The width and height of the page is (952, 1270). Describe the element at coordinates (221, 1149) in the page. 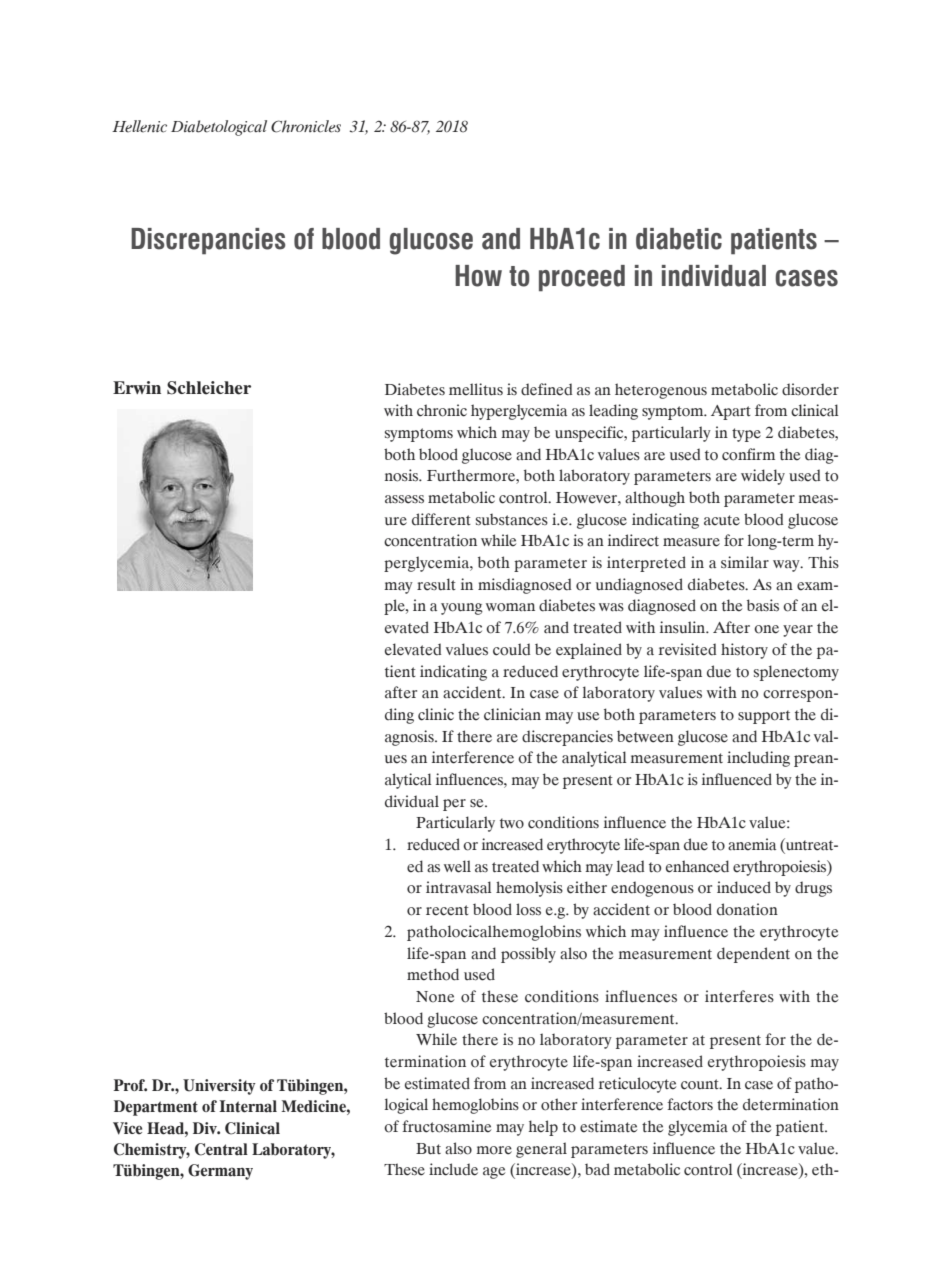

I see `Central` at that location.
